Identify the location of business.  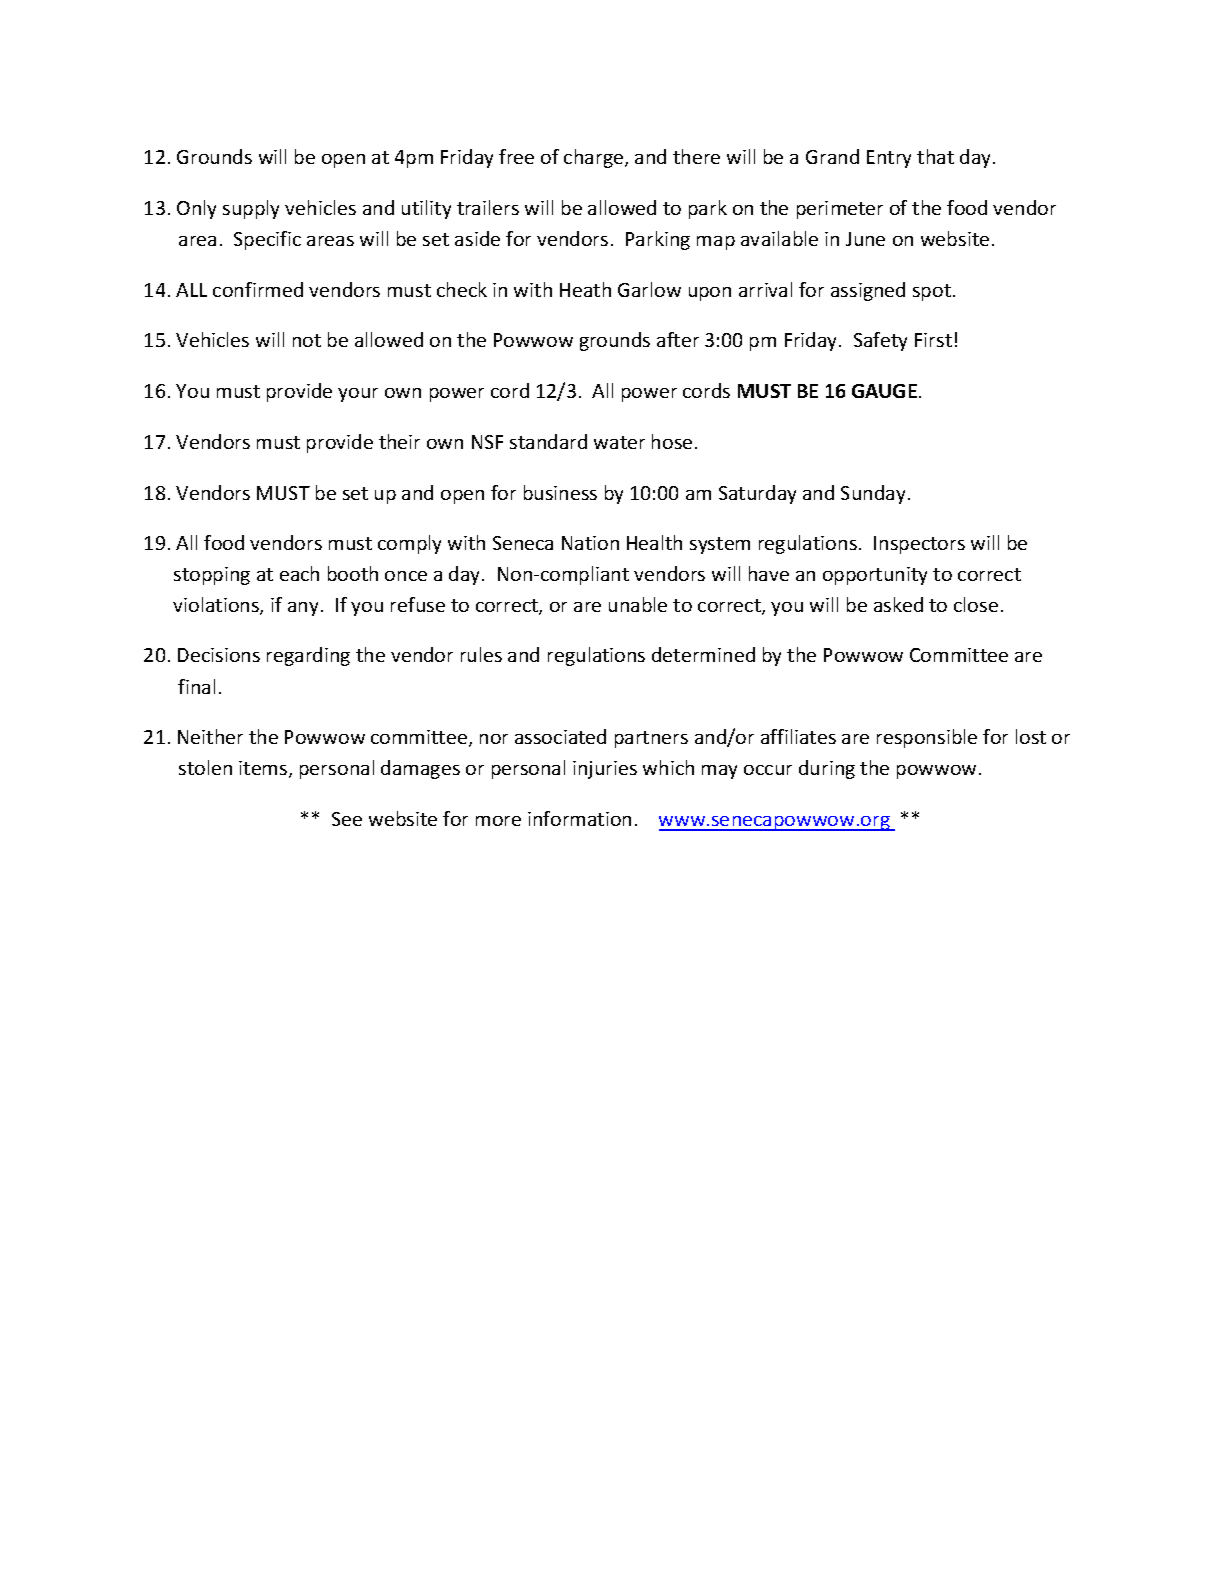
(560, 492).
